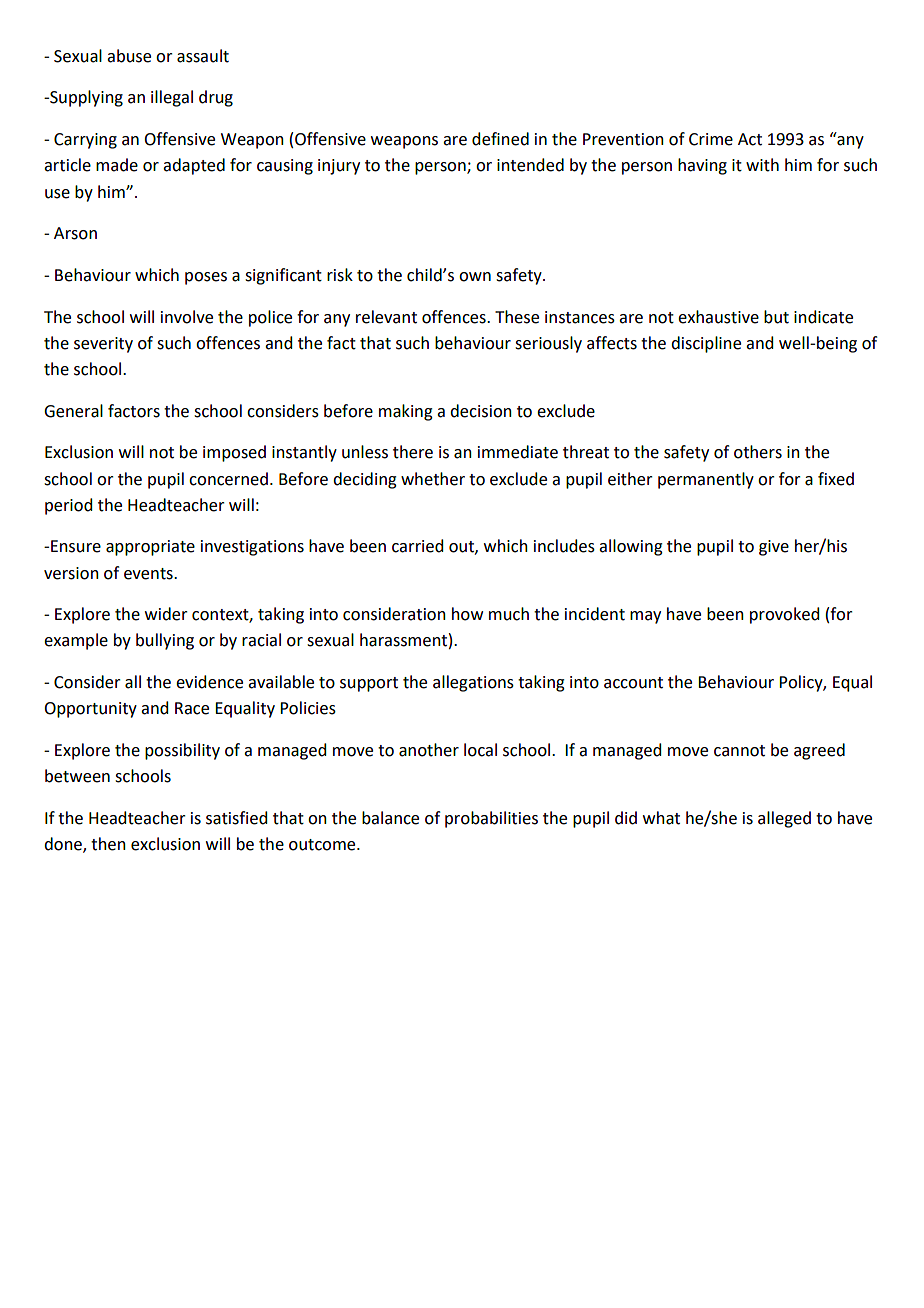 The image size is (924, 1308). What do you see at coordinates (108, 844) in the page?
I see `then` at bounding box center [108, 844].
